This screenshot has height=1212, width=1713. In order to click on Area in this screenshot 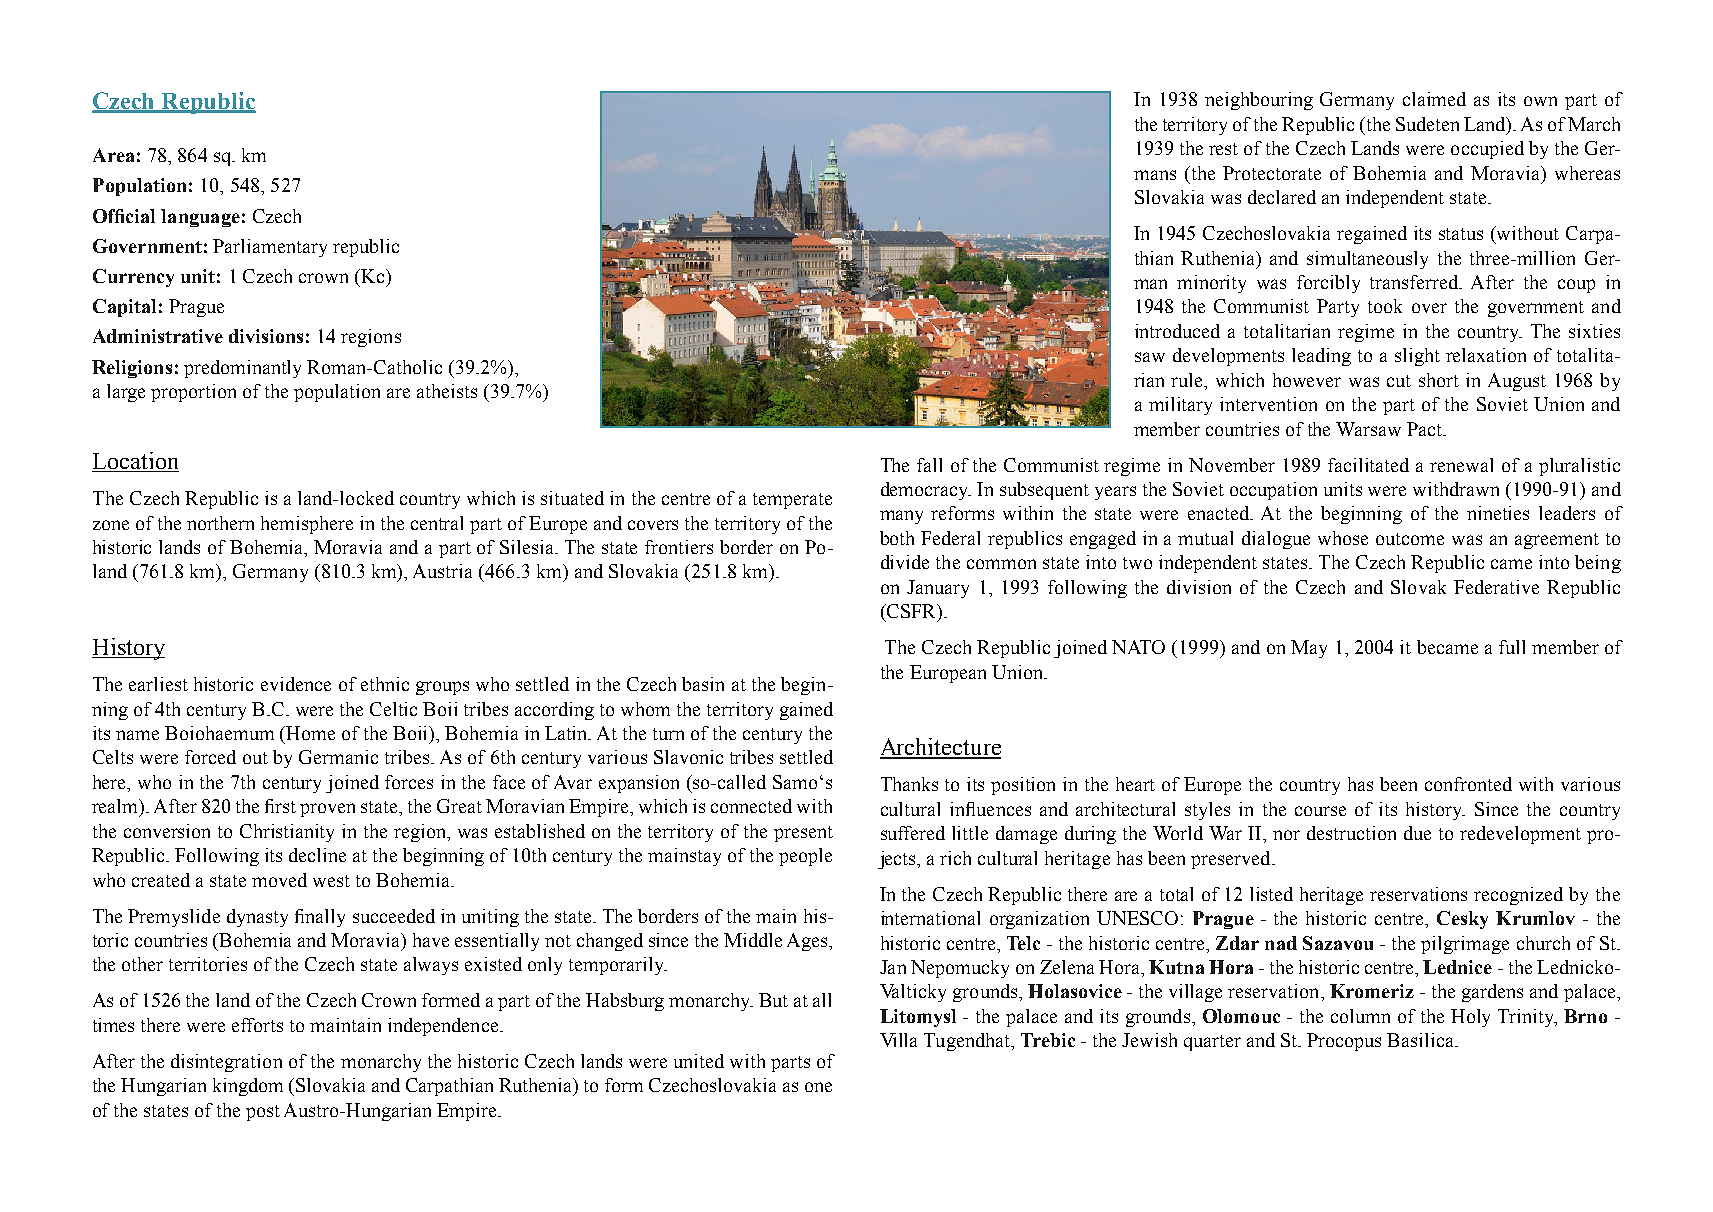, I will do `click(113, 155)`.
